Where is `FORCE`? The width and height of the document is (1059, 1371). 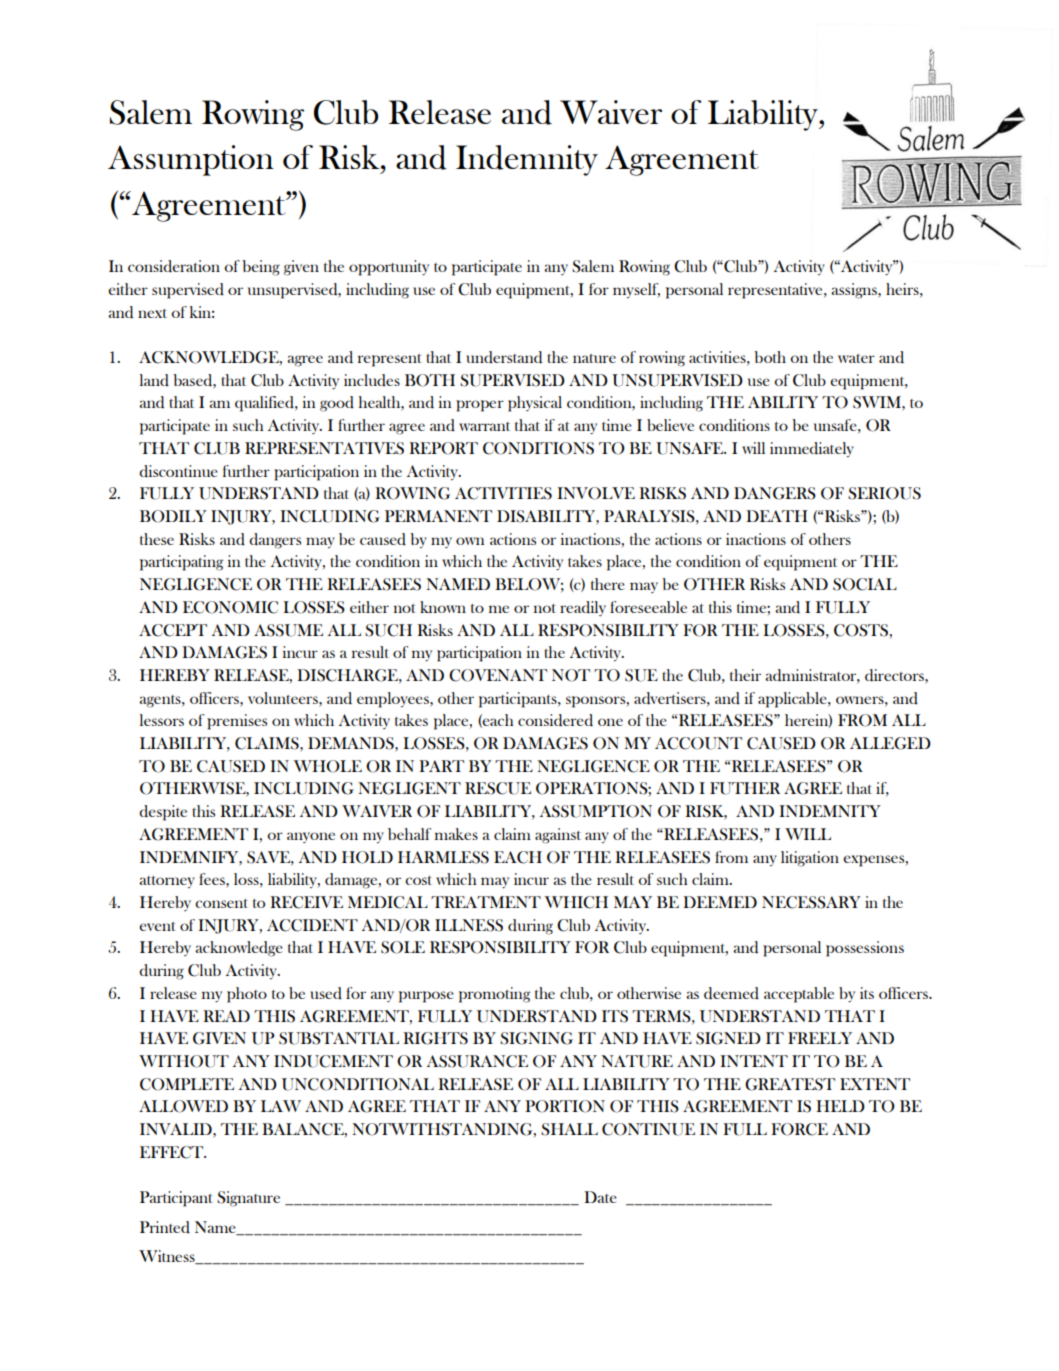
FORCE is located at coordinates (799, 1129).
